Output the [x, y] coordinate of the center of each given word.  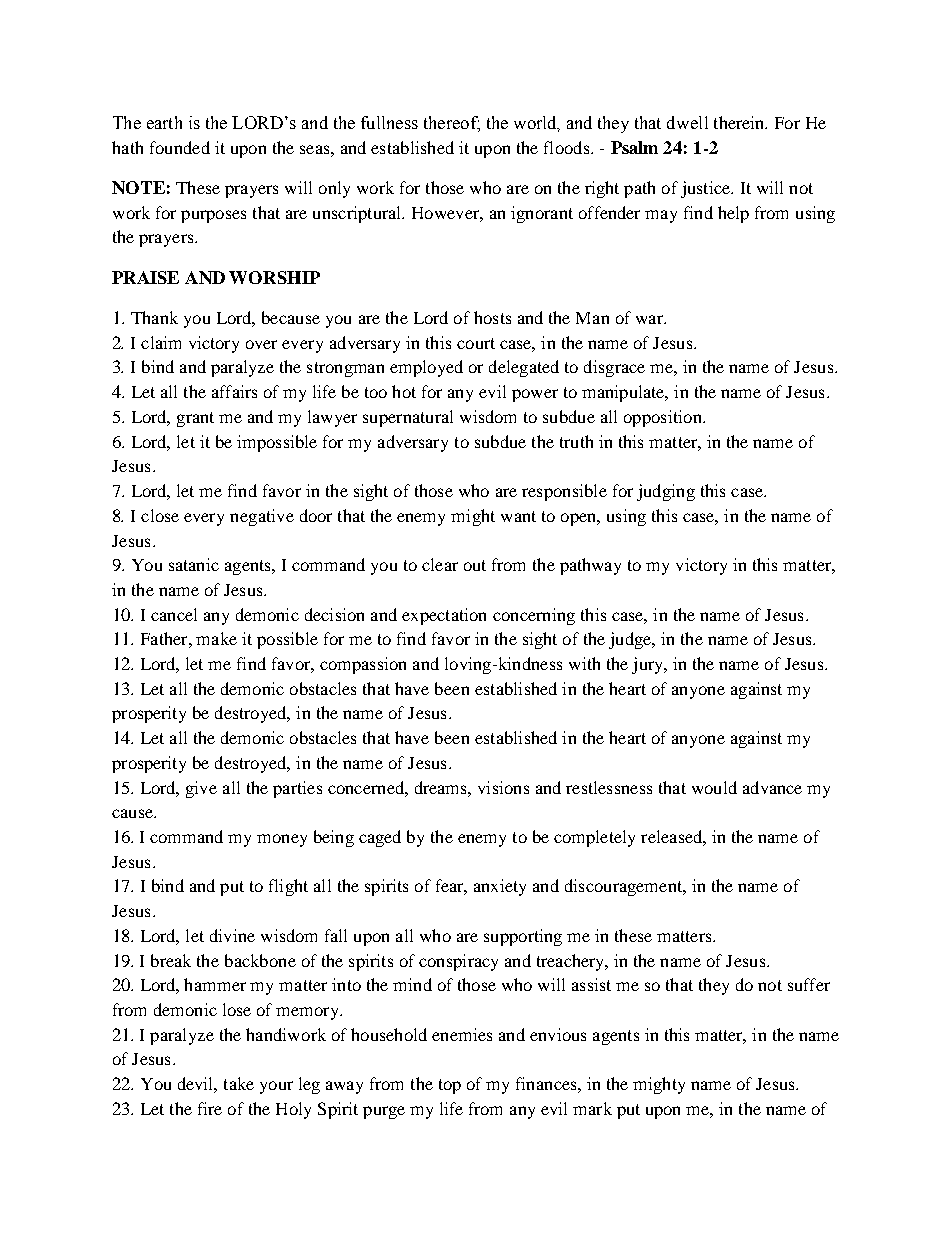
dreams [442, 787]
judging [666, 492]
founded [180, 147]
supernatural [408, 418]
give [201, 789]
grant [195, 419]
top [450, 1086]
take [239, 1083]
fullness [389, 122]
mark [592, 1108]
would [714, 787]
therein [740, 122]
